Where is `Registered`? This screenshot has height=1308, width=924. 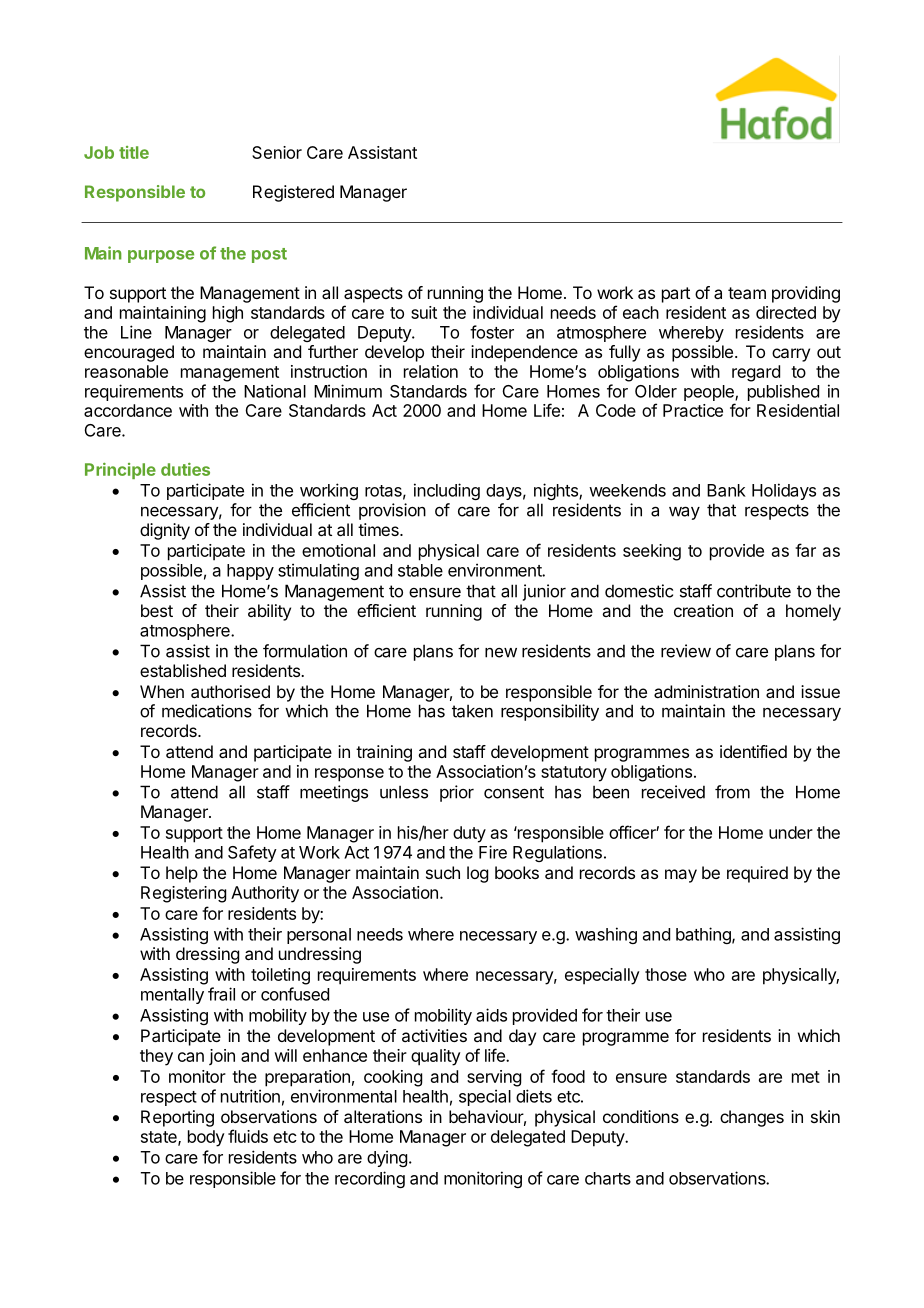 Registered is located at coordinates (293, 193).
